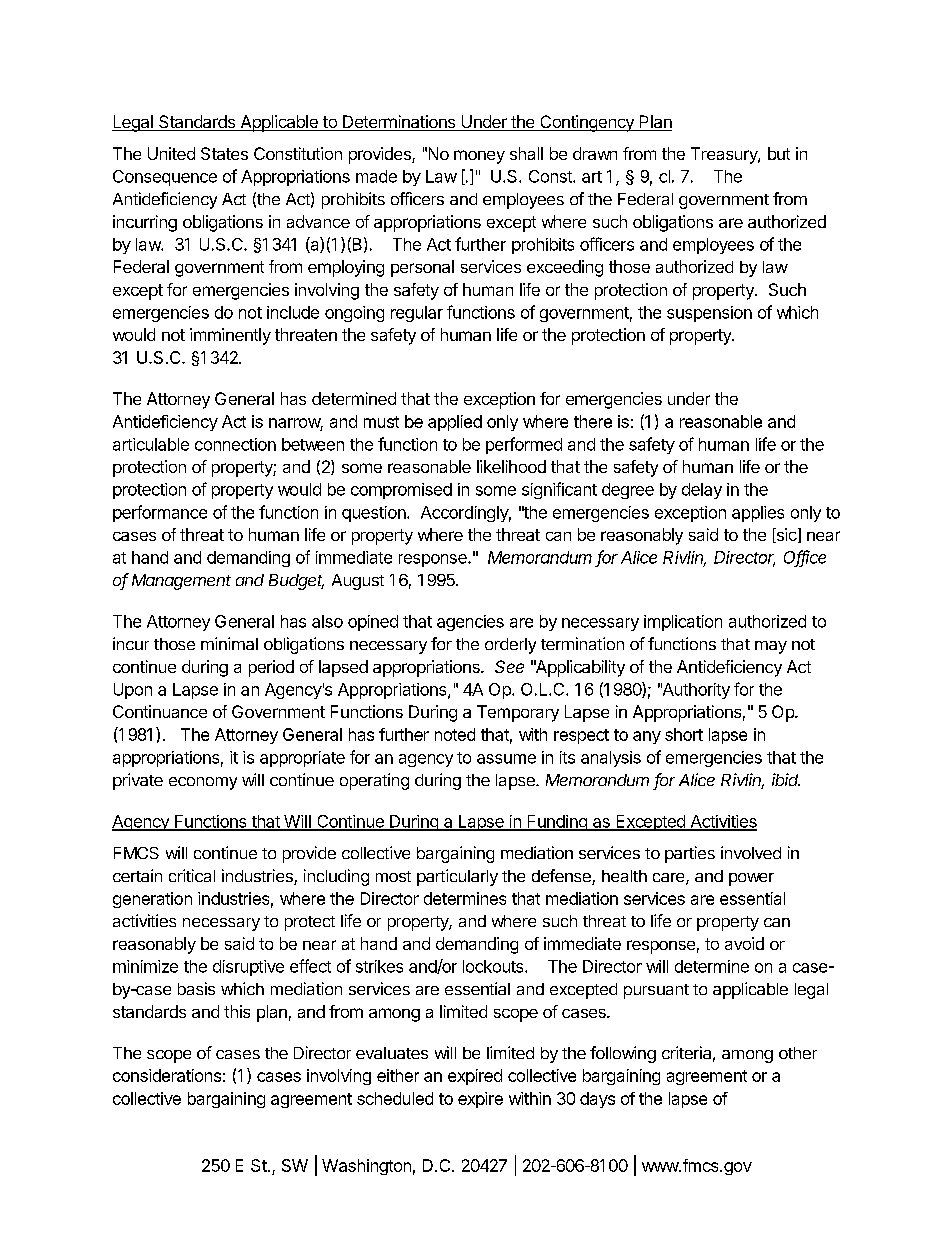 This screenshot has width=952, height=1233. What do you see at coordinates (683, 623) in the screenshot?
I see `implication` at bounding box center [683, 623].
